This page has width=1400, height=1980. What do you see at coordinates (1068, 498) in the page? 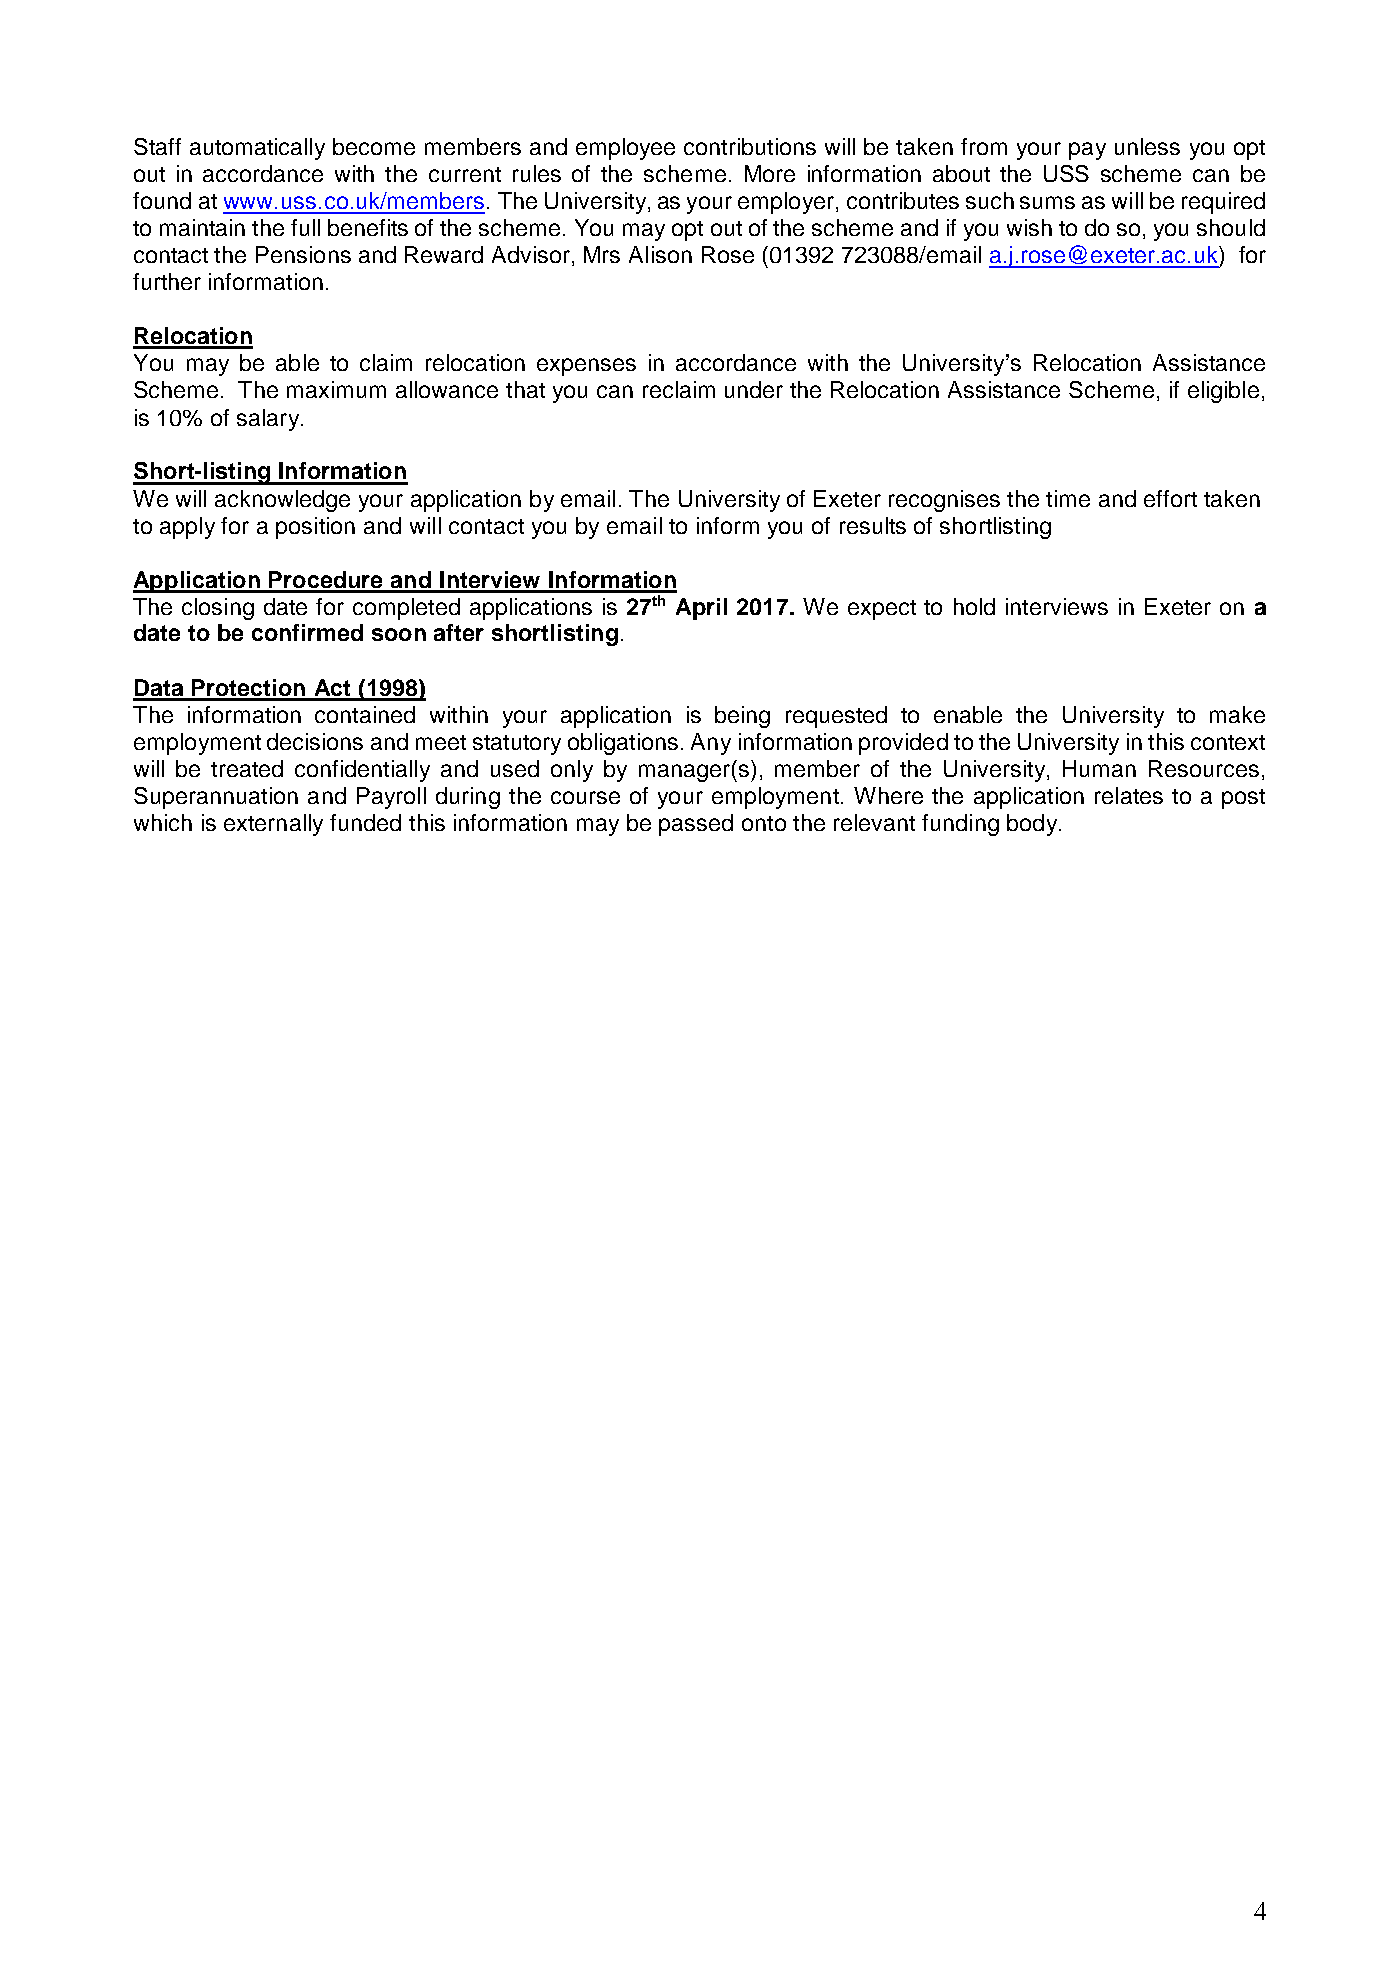
I see `time` at bounding box center [1068, 498].
